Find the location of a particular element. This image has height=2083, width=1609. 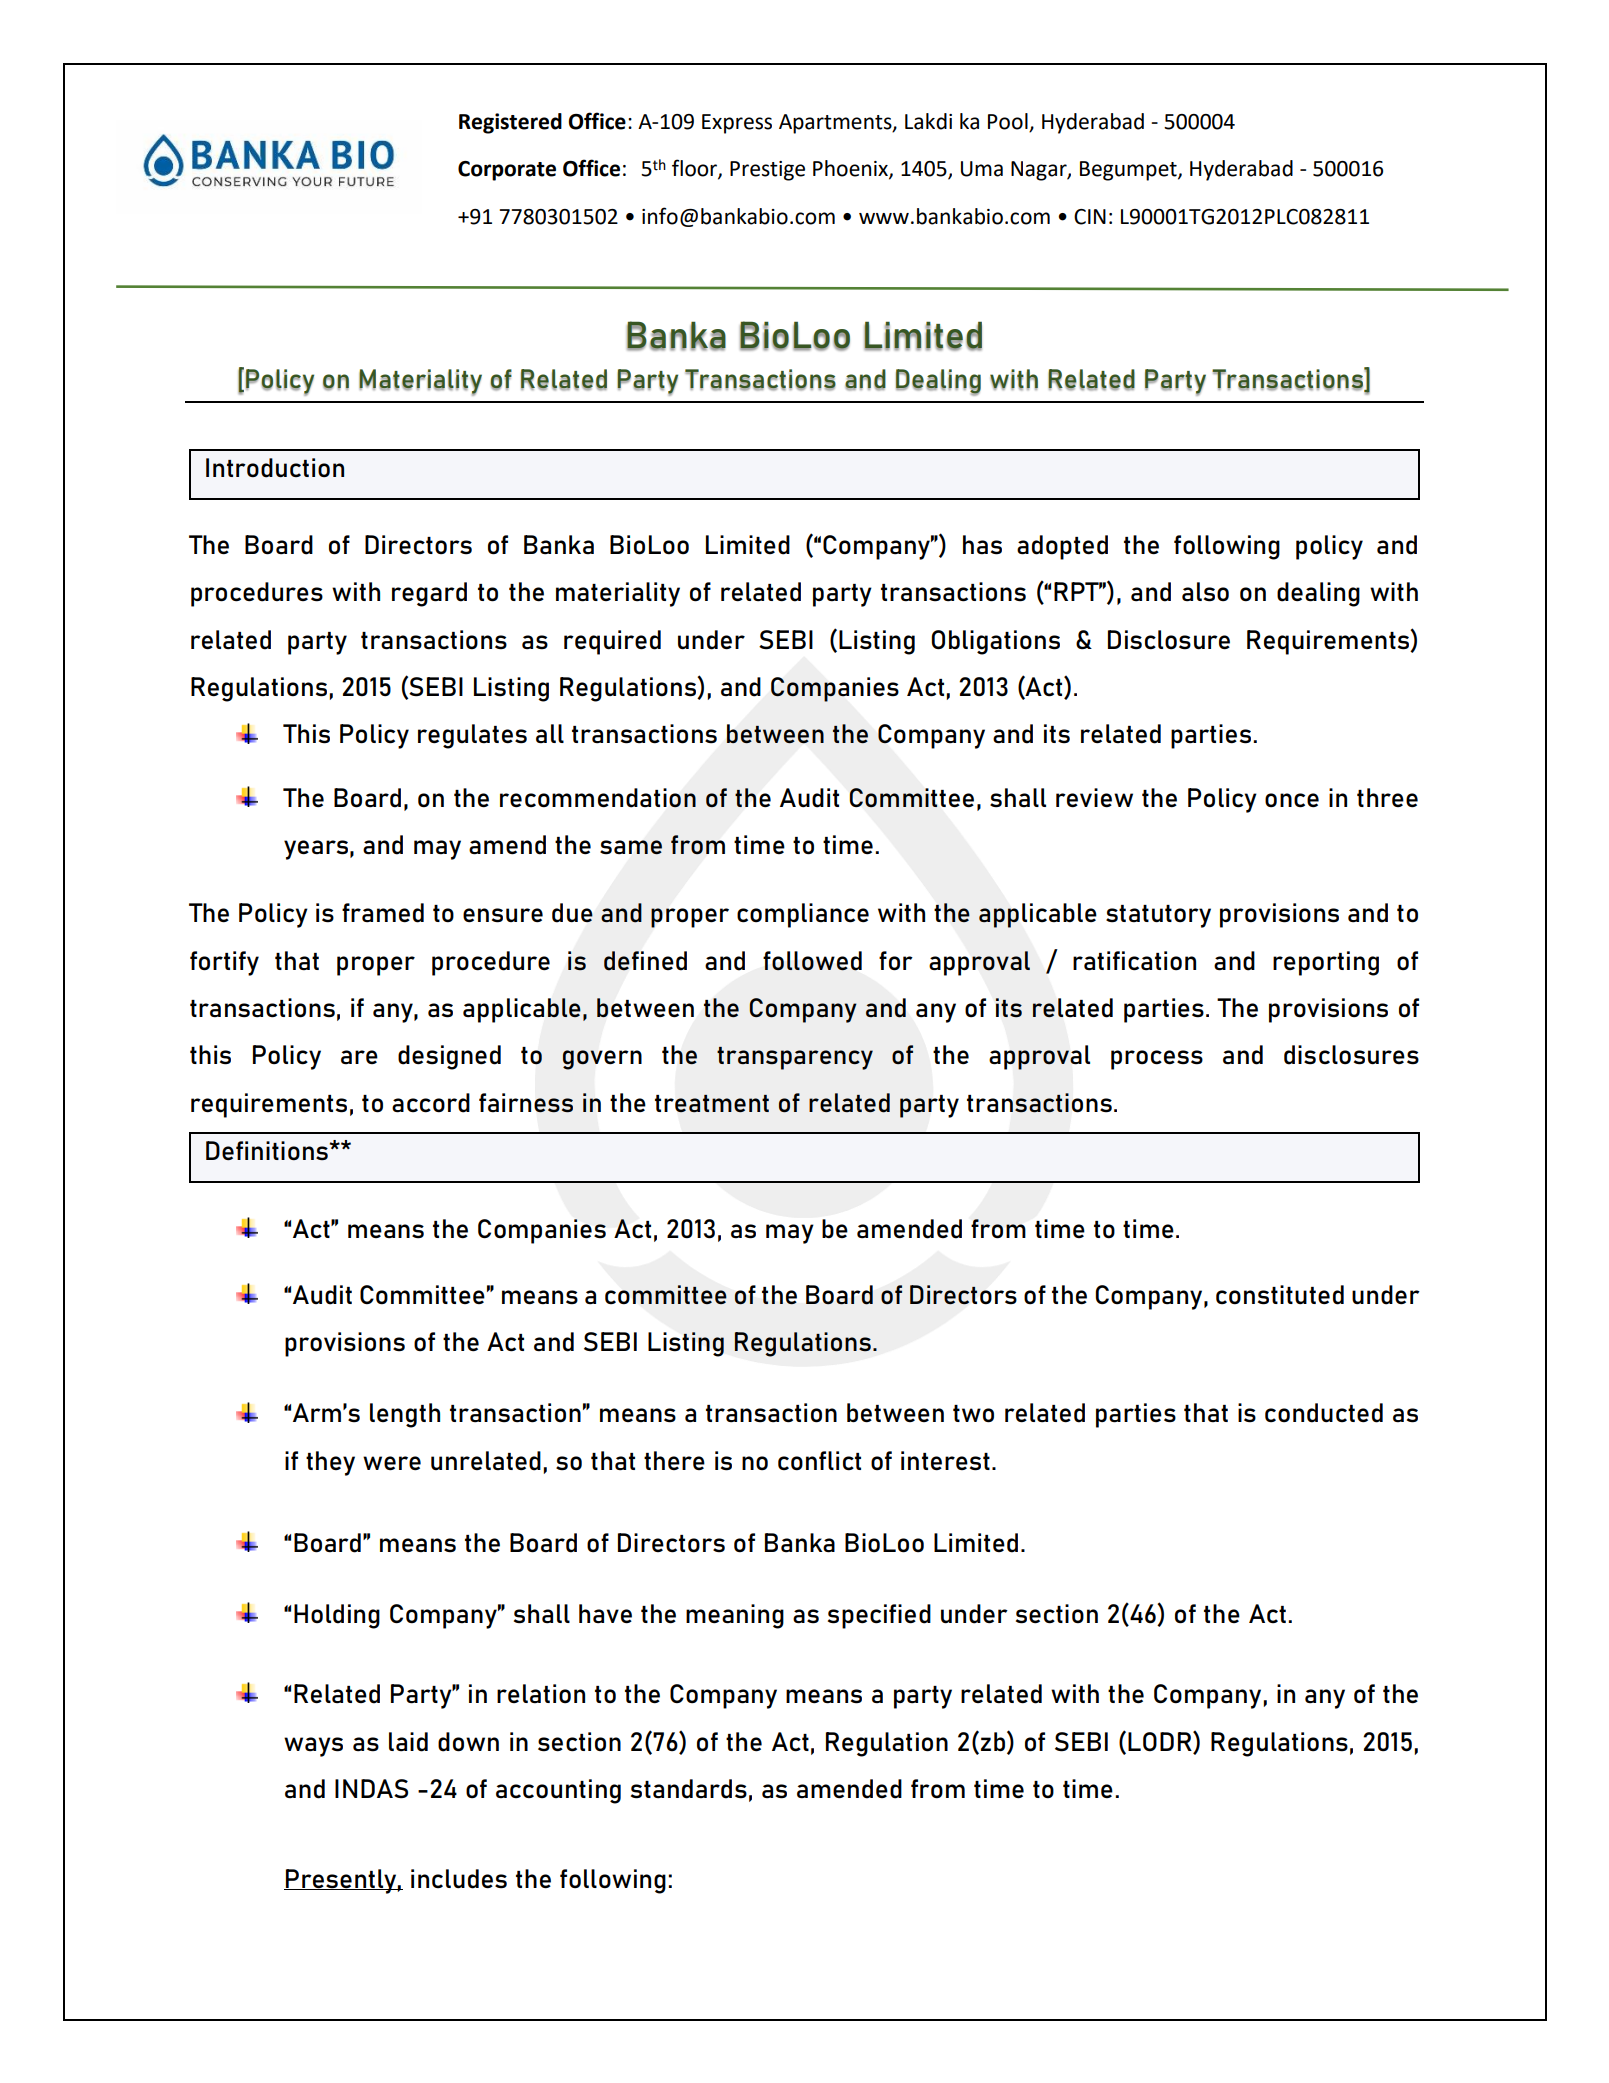

length is located at coordinates (405, 1415).
